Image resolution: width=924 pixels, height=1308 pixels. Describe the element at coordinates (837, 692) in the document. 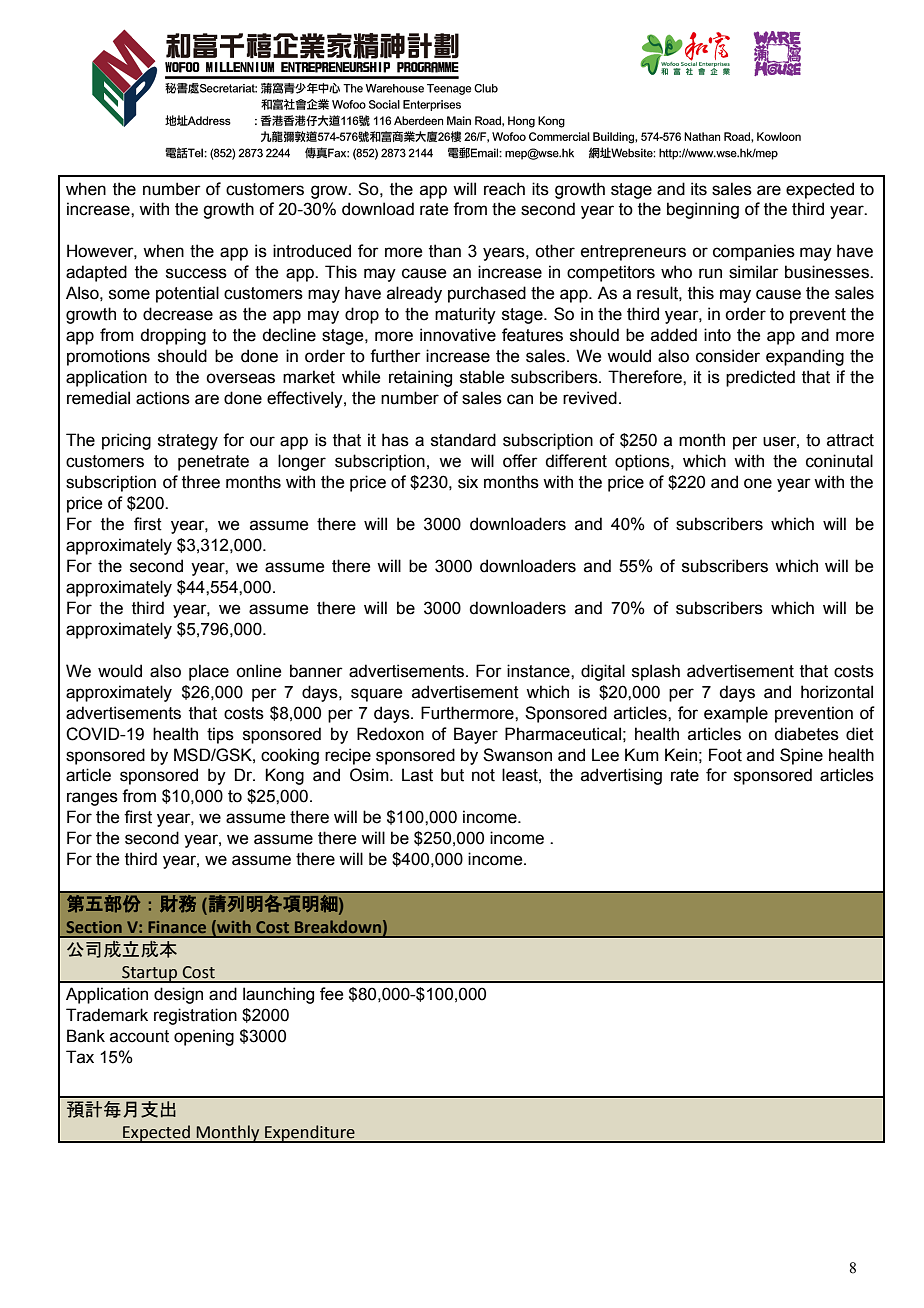

I see `horizontal` at that location.
